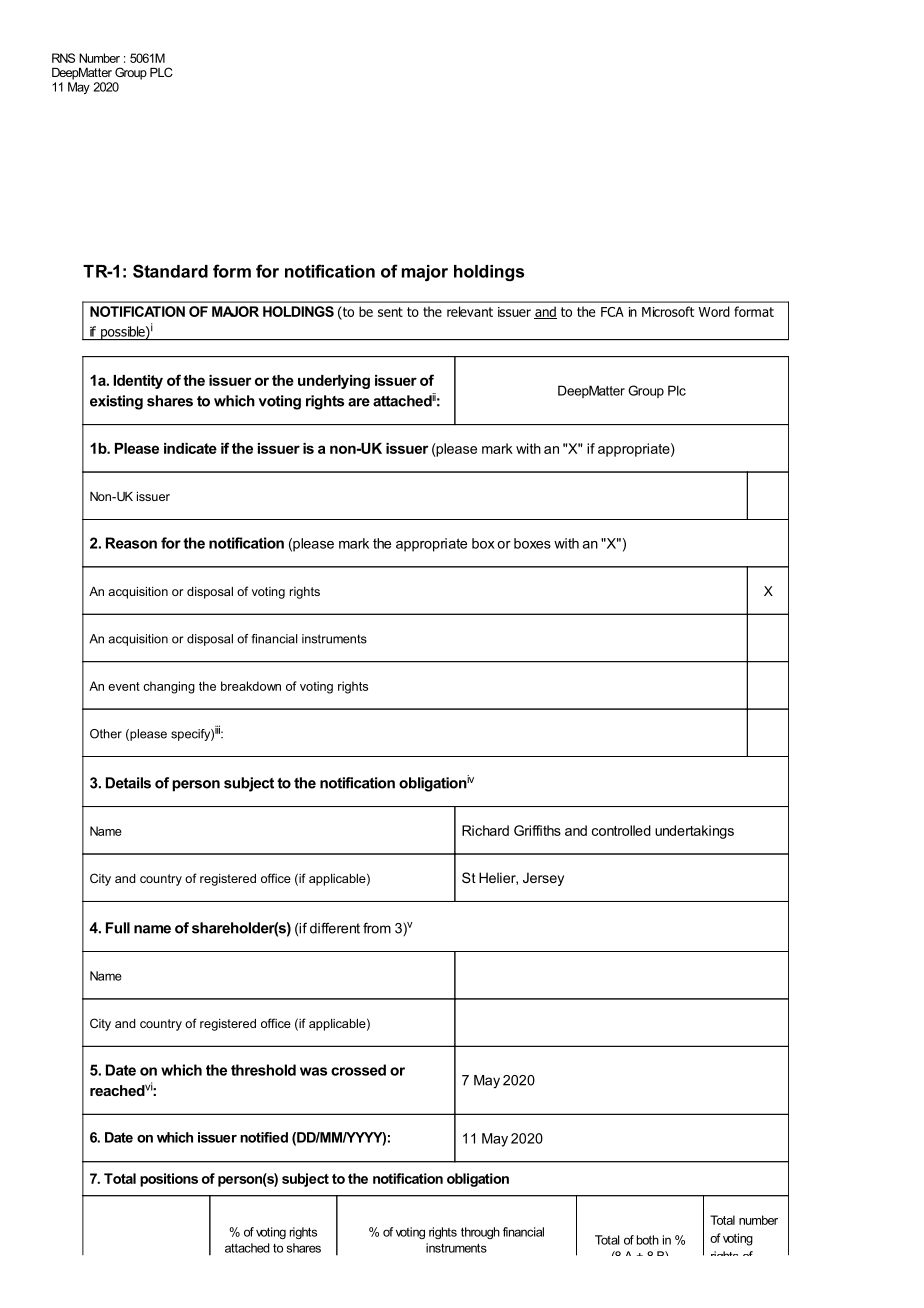 Image resolution: width=924 pixels, height=1308 pixels. I want to click on positions, so click(169, 1180).
